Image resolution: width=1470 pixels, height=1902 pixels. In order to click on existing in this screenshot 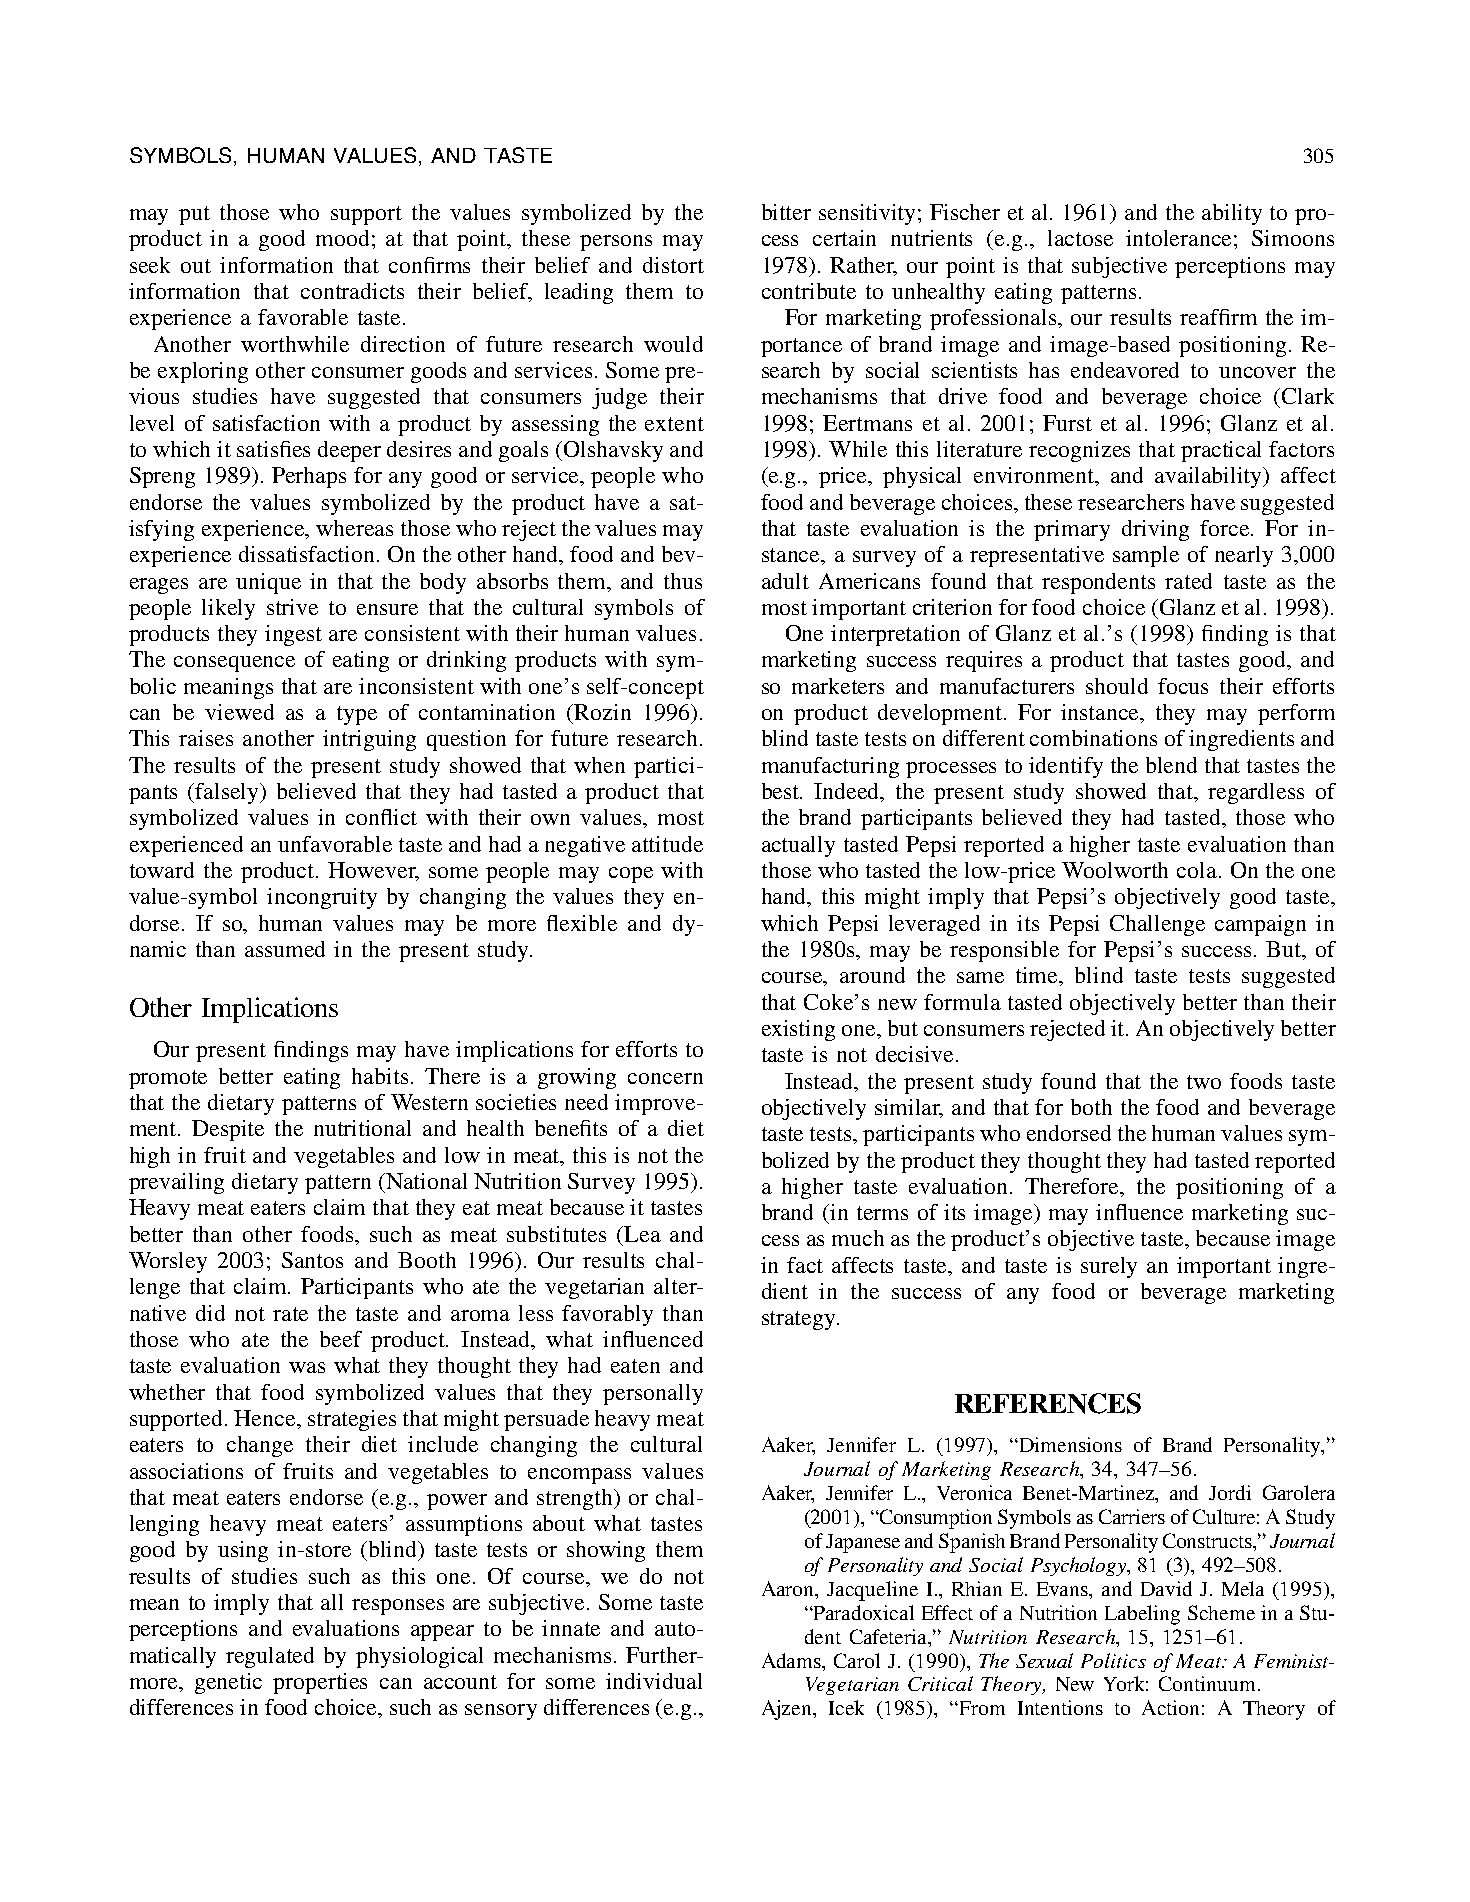, I will do `click(798, 1030)`.
